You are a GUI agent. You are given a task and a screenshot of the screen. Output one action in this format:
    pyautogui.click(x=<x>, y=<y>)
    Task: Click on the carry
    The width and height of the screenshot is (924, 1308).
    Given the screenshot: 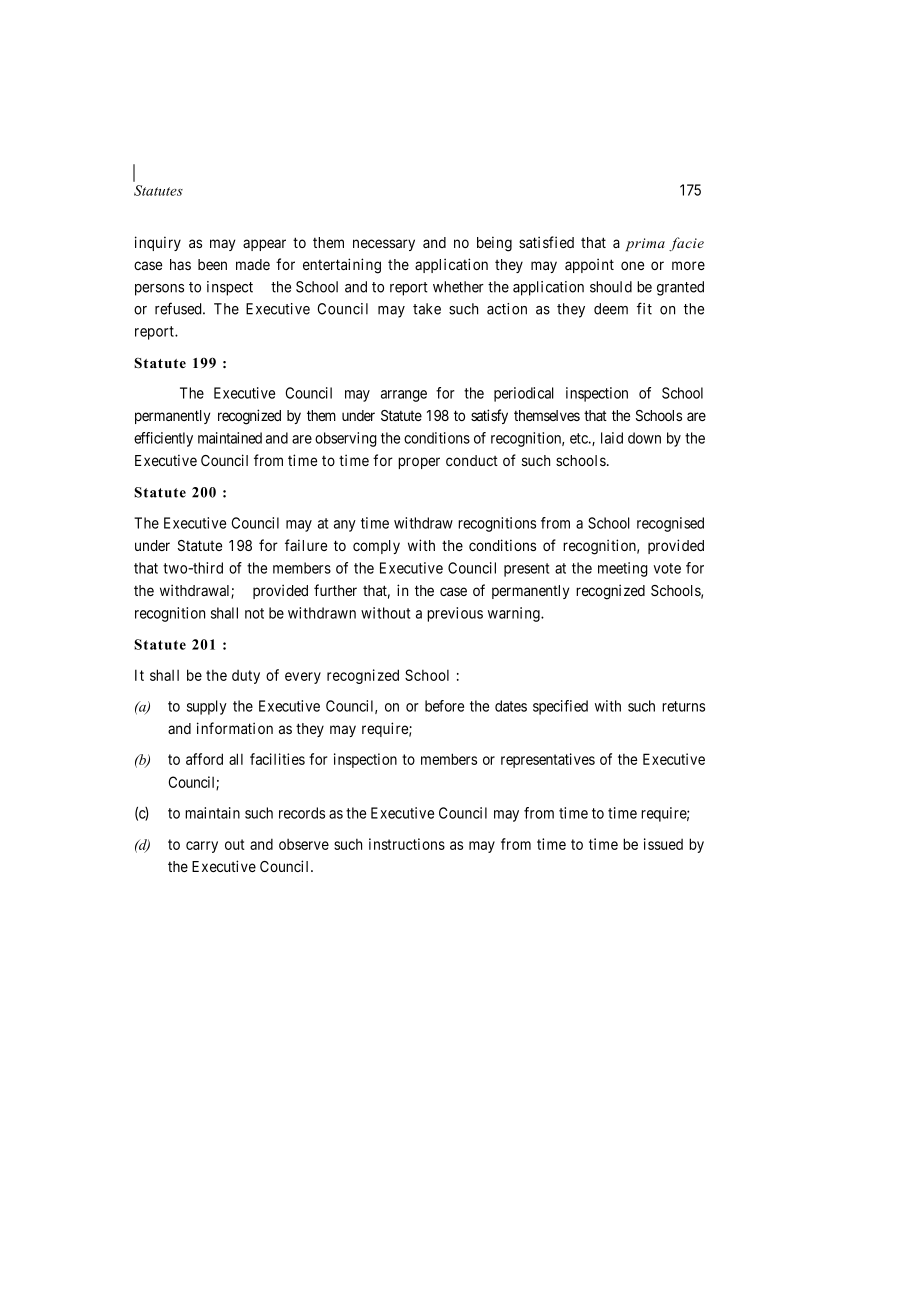 What is the action you would take?
    pyautogui.click(x=202, y=847)
